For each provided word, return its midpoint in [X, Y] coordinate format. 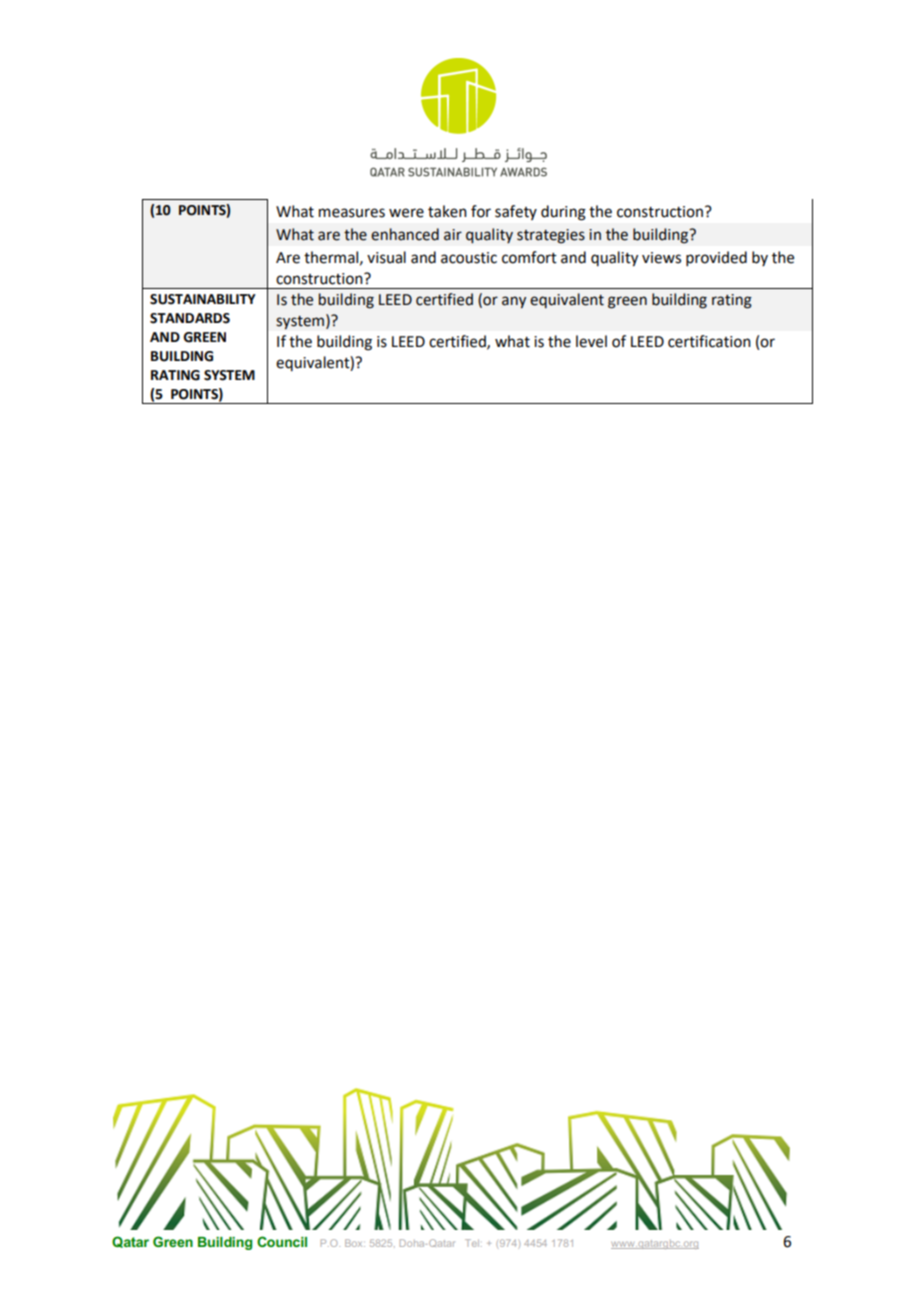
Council [282, 1241]
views [661, 258]
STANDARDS [190, 318]
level [591, 341]
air [453, 235]
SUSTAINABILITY [203, 299]
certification [709, 341]
